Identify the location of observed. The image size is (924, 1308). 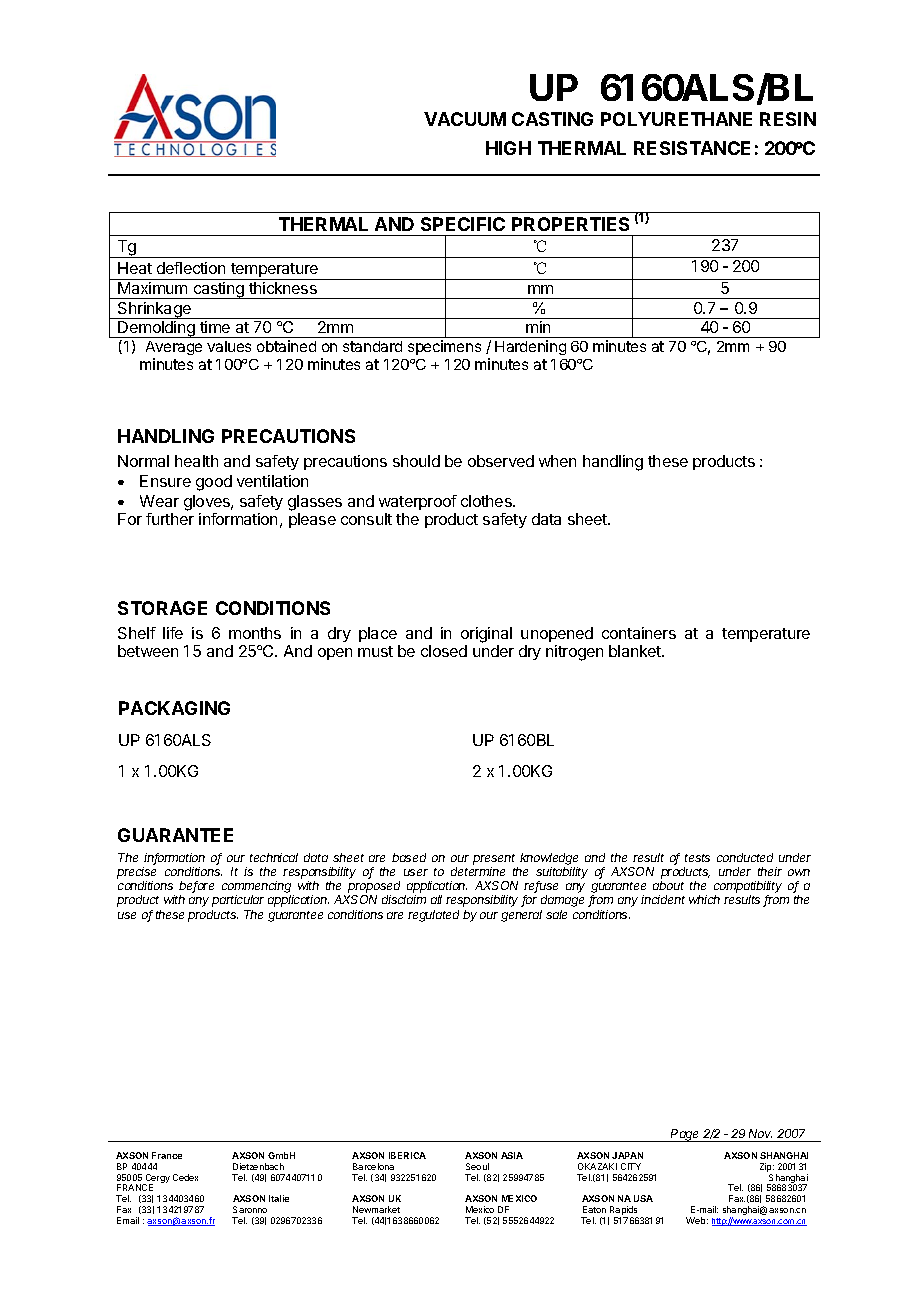
(501, 461).
